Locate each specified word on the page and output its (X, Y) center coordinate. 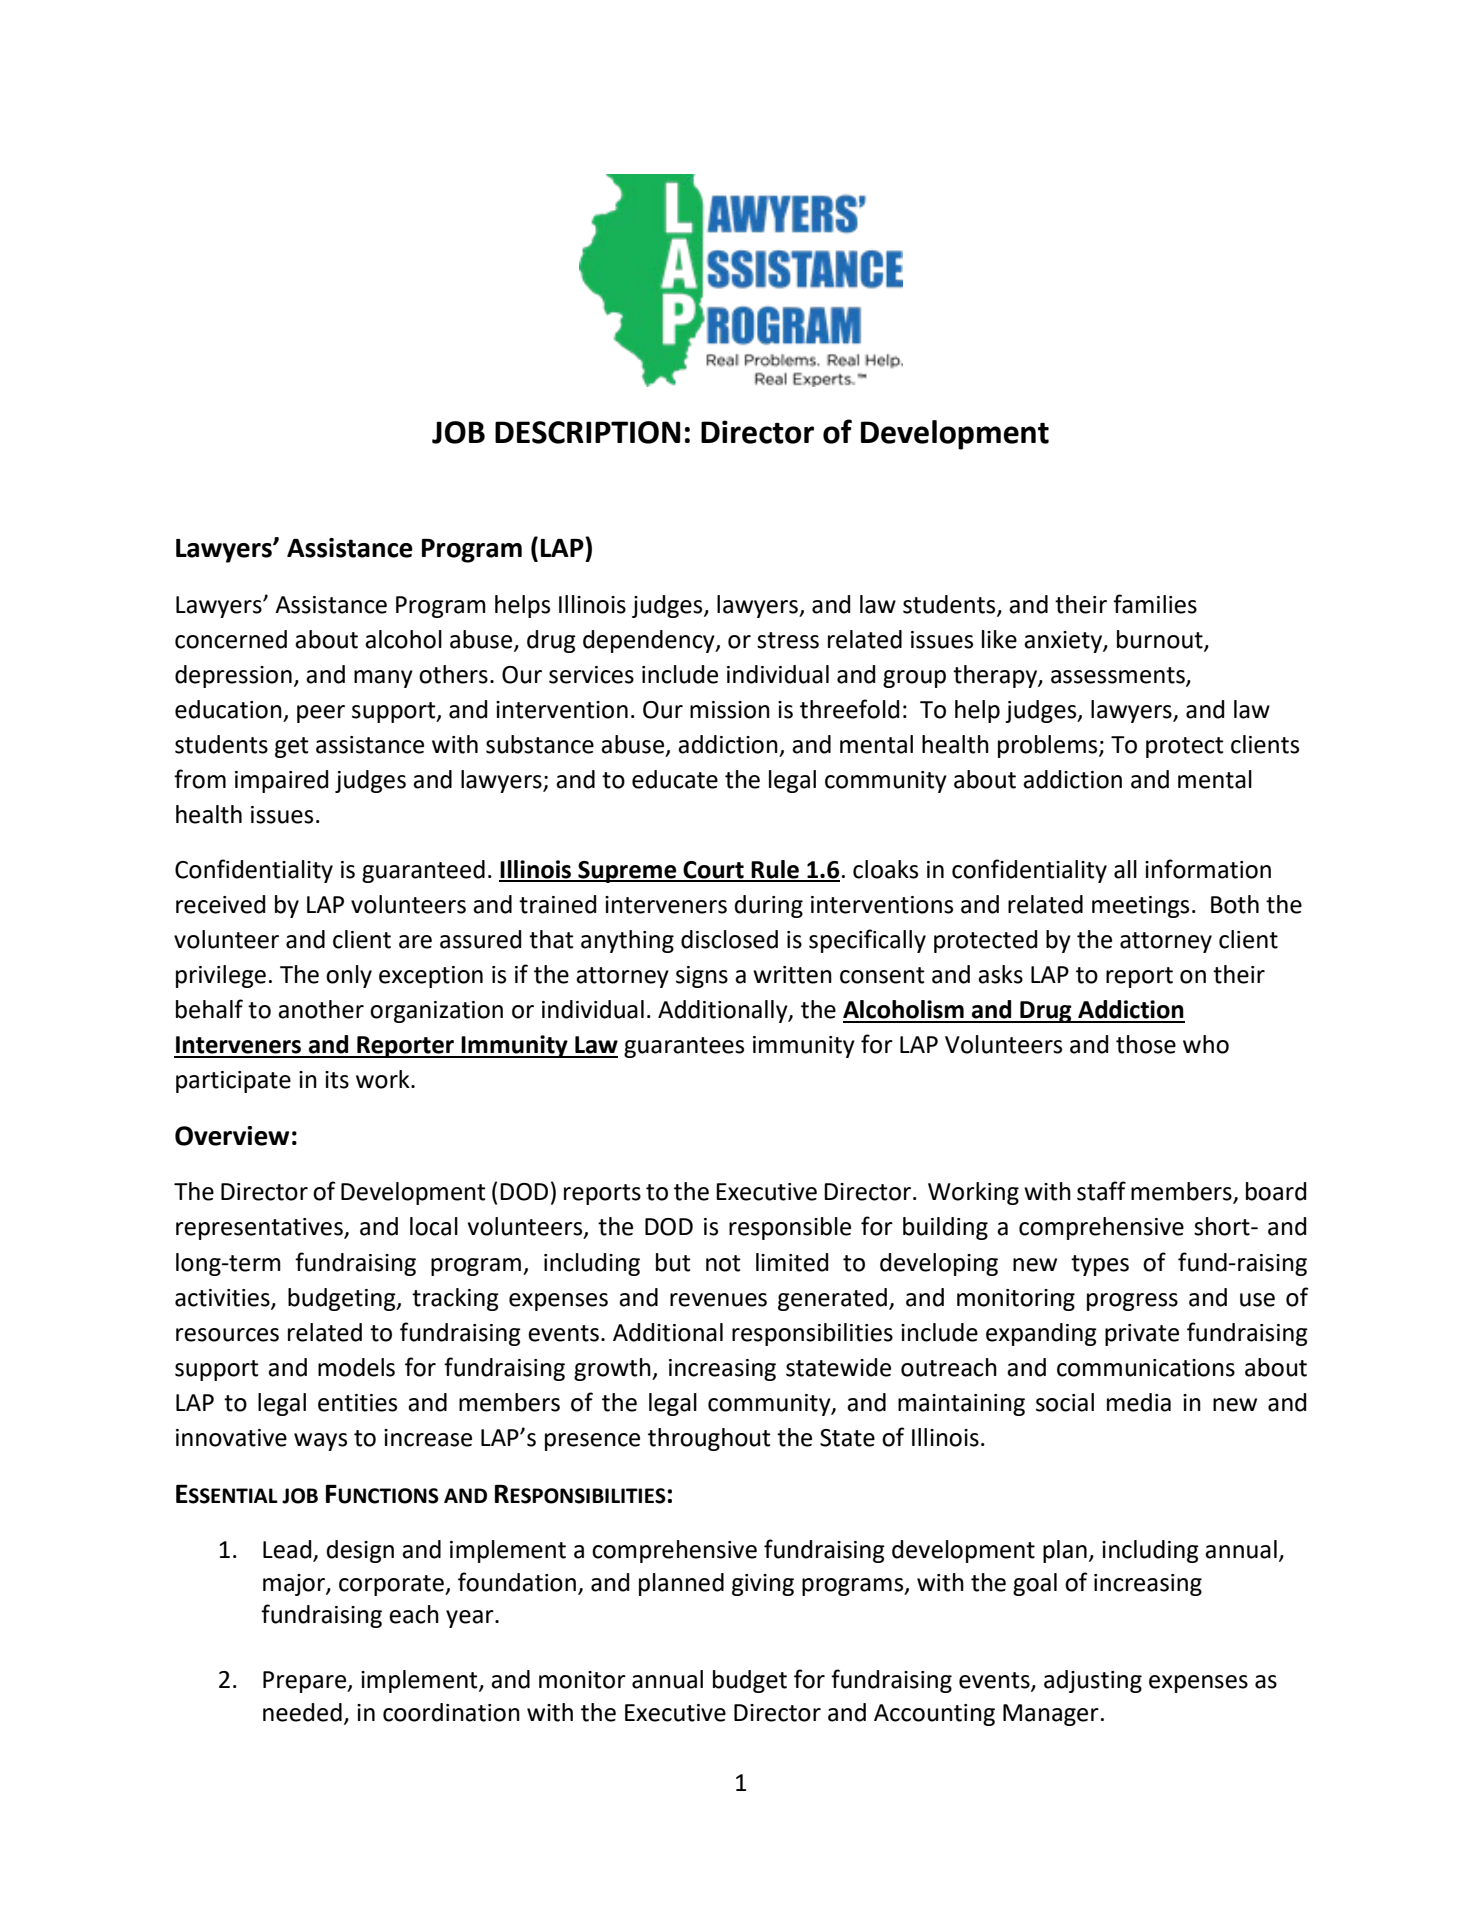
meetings (1140, 907)
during (769, 906)
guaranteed (423, 871)
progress (1132, 1302)
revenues (718, 1300)
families (1155, 604)
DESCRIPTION (587, 432)
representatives (260, 1229)
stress (788, 640)
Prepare (306, 1682)
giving (763, 1585)
